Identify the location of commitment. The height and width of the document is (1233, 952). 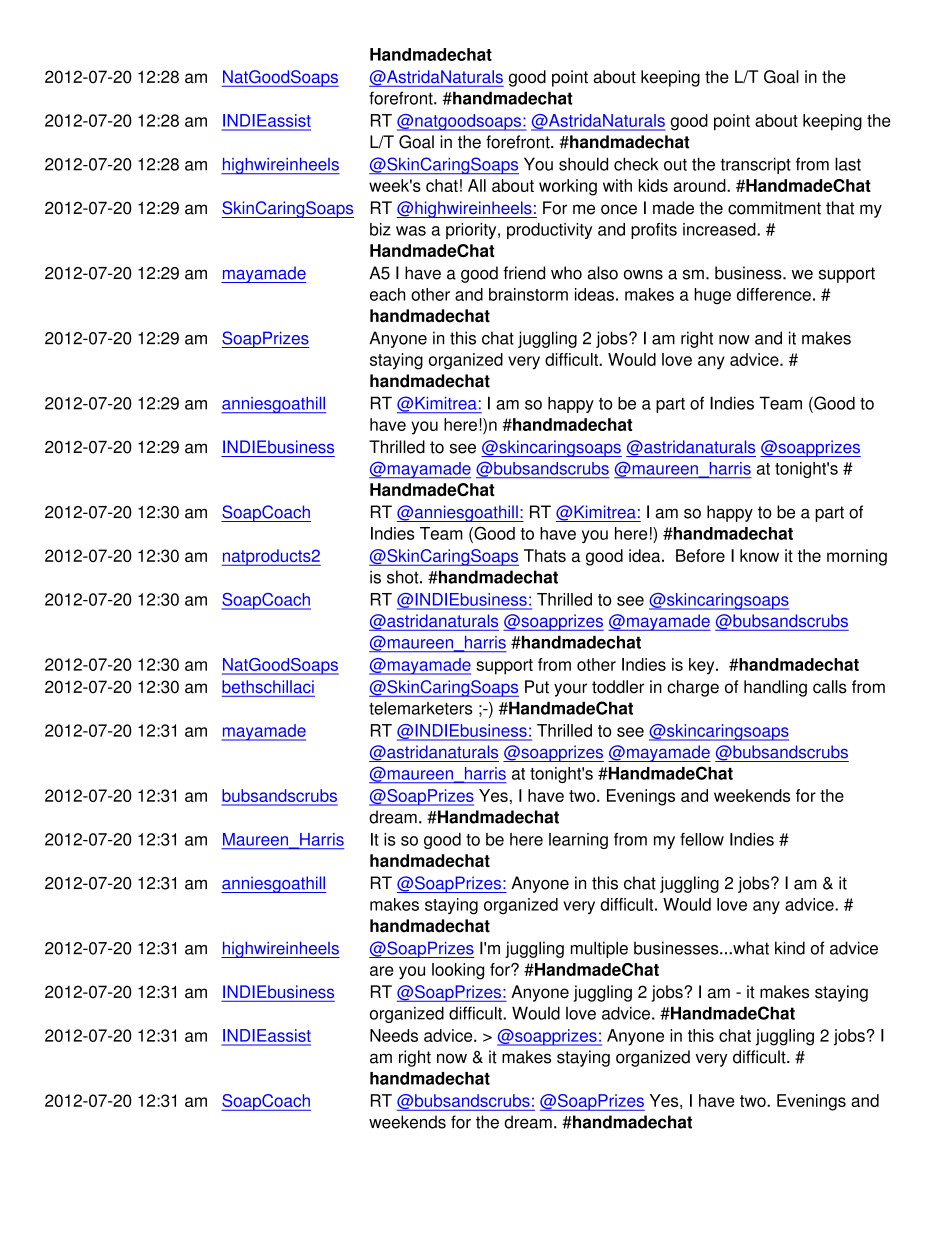
(774, 208).
